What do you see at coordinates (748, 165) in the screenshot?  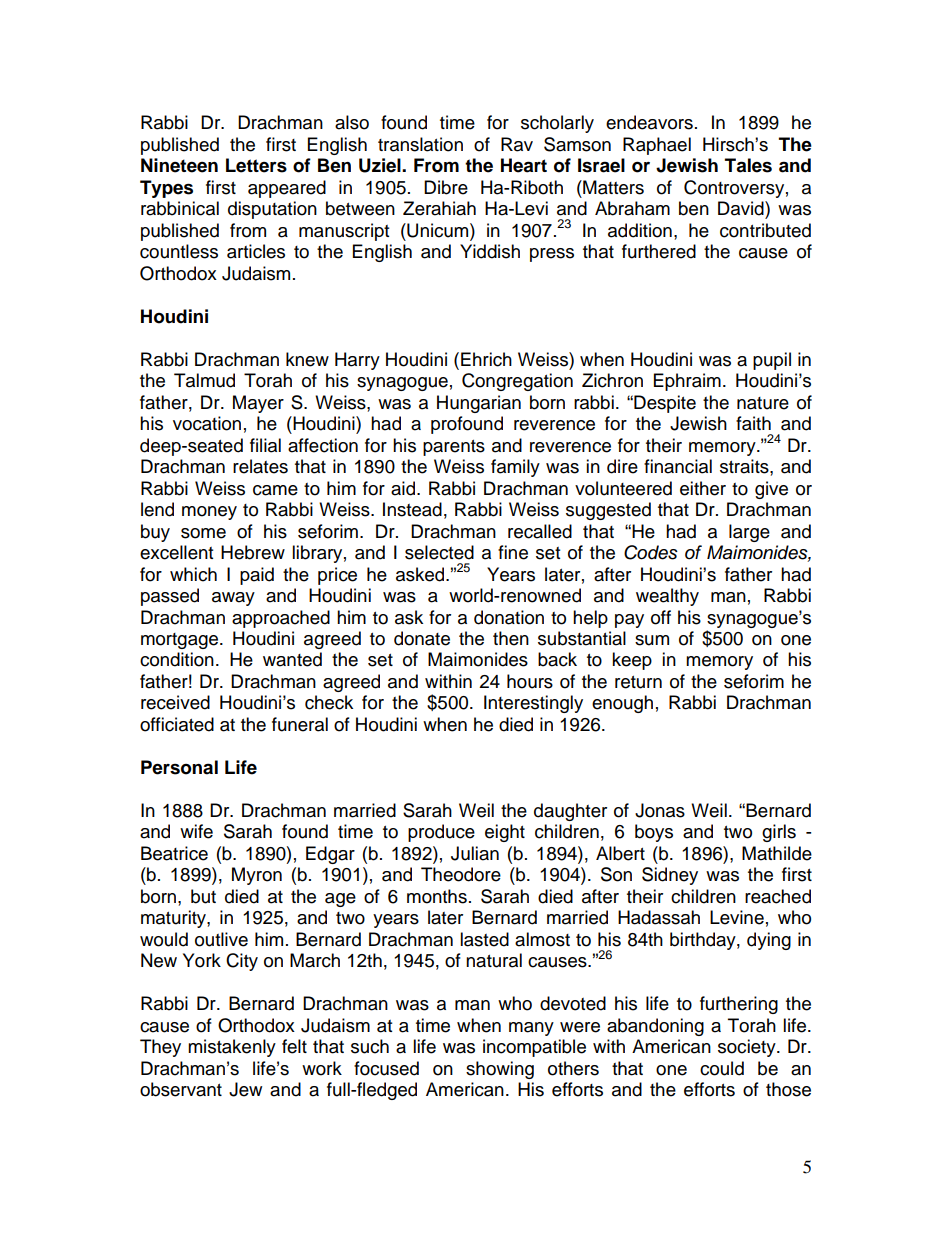 I see `Tales` at bounding box center [748, 165].
